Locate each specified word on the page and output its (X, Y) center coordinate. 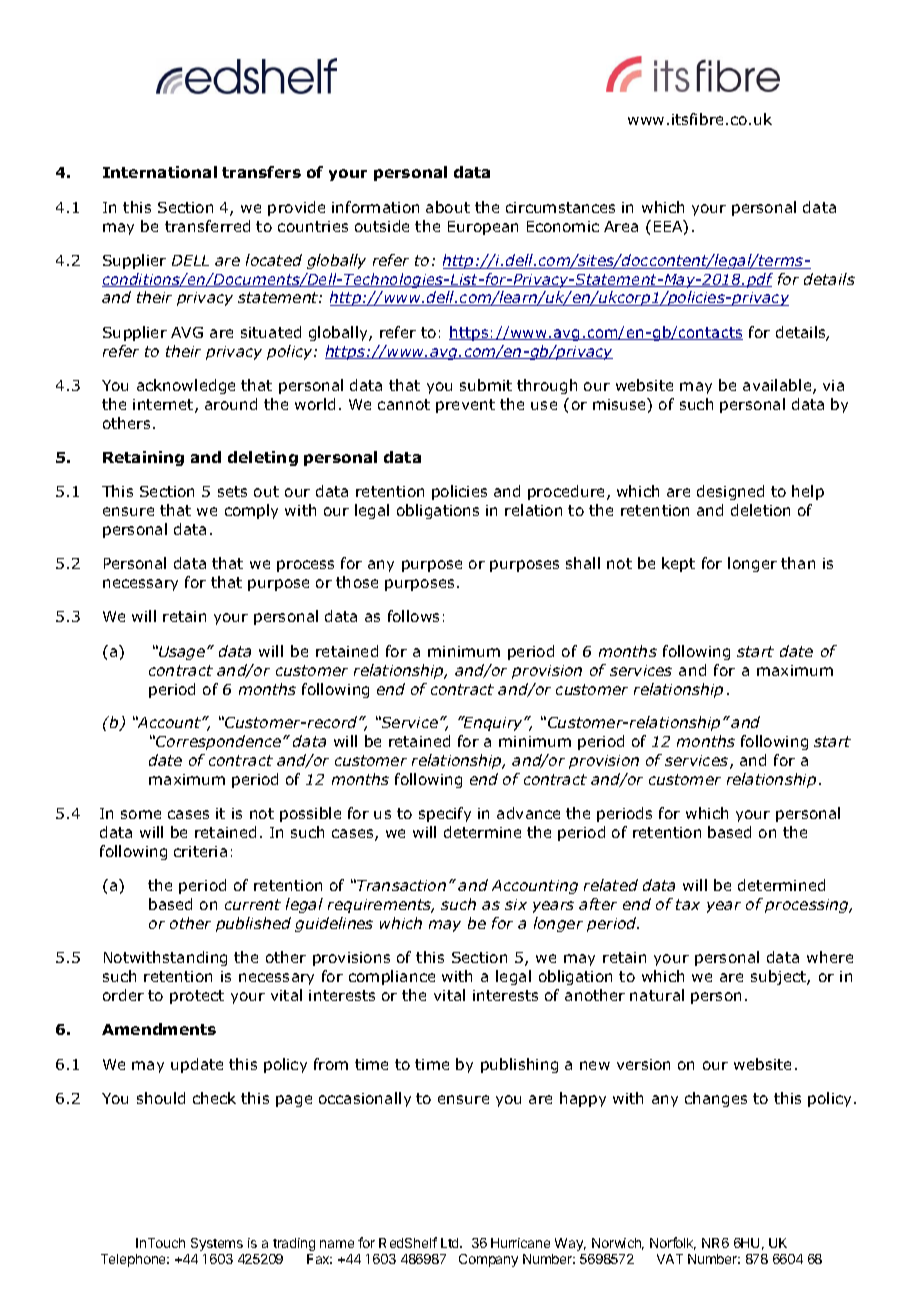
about (448, 207)
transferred (207, 226)
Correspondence (219, 742)
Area (621, 226)
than (798, 563)
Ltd (451, 1243)
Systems (217, 1244)
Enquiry (493, 723)
